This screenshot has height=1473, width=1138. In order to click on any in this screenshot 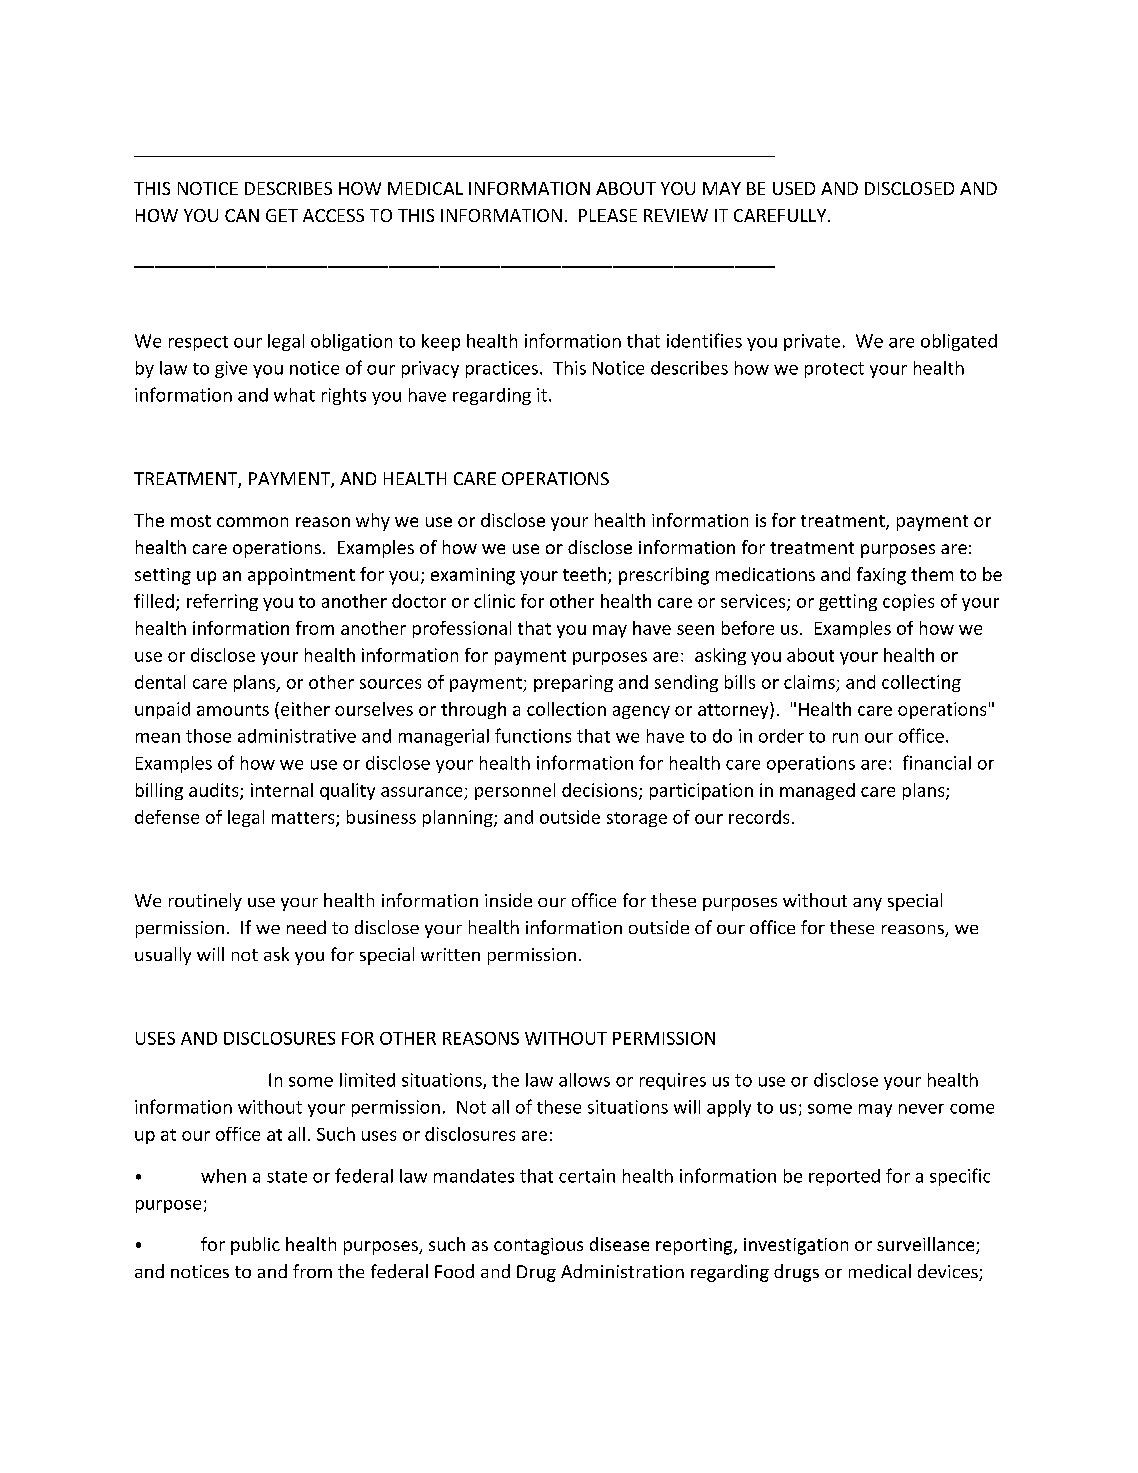, I will do `click(867, 904)`.
